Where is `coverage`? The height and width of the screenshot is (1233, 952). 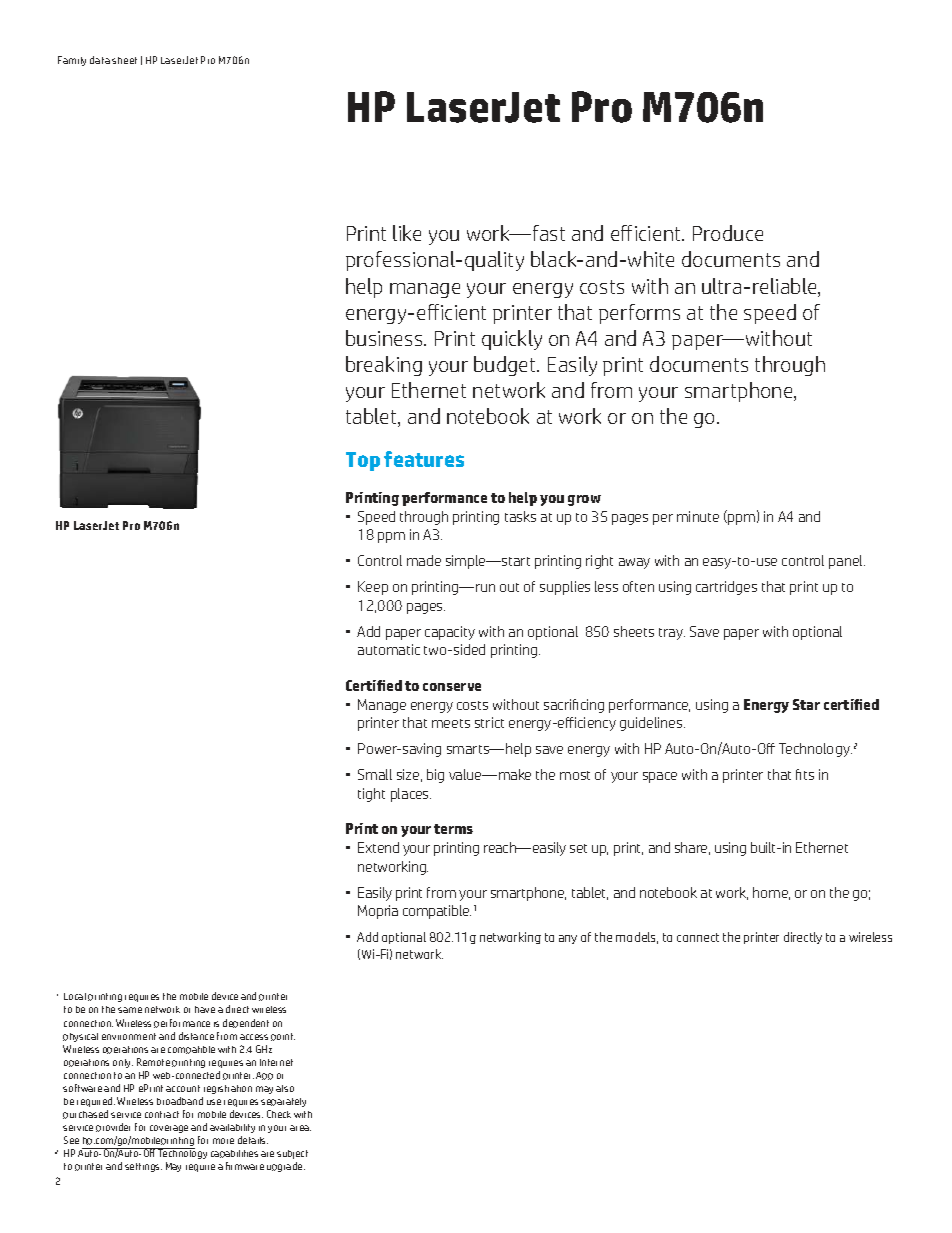
coverage is located at coordinates (169, 1129).
